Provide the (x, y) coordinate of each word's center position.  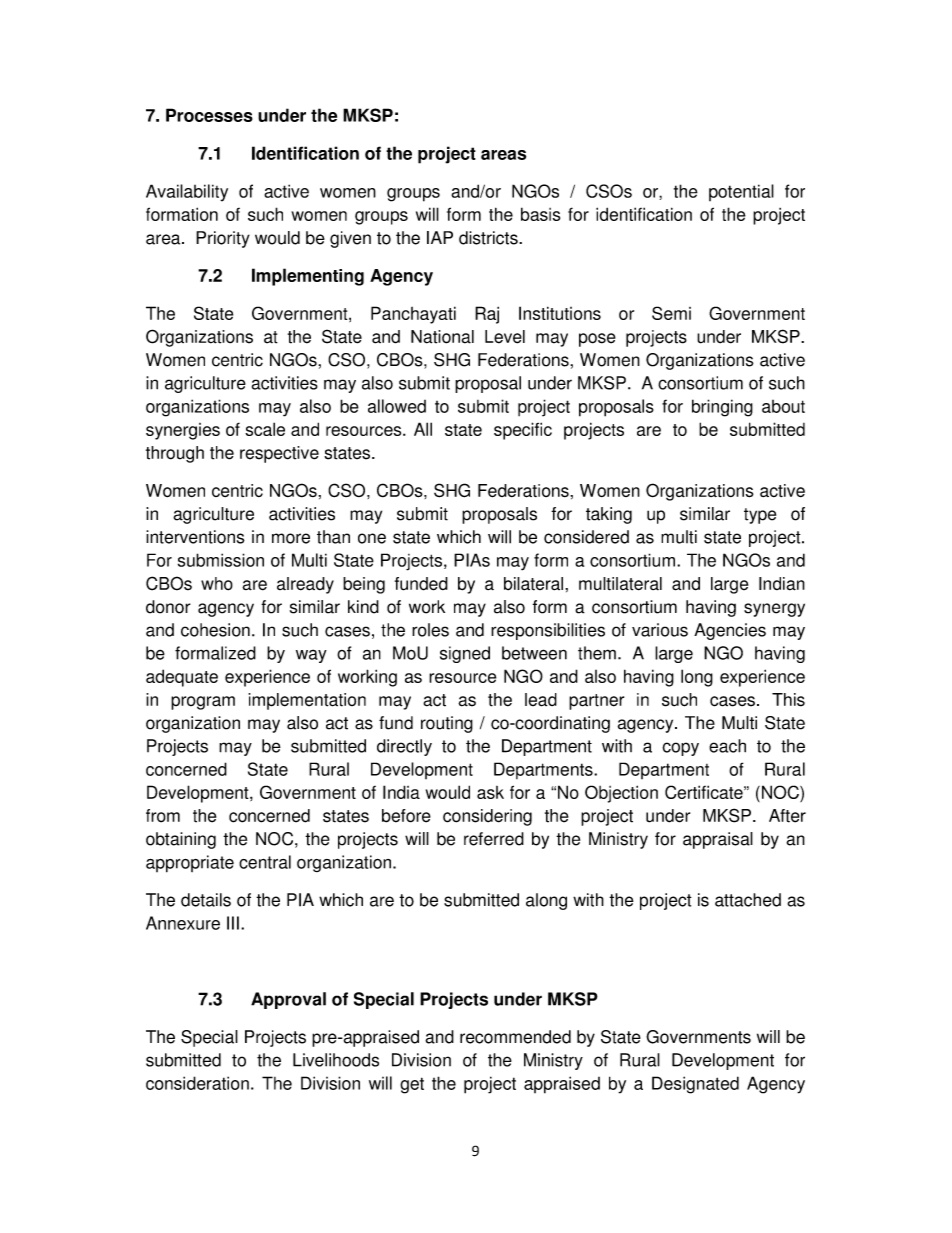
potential (741, 192)
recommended (515, 1037)
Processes (209, 115)
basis (540, 214)
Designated (695, 1085)
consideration (197, 1083)
